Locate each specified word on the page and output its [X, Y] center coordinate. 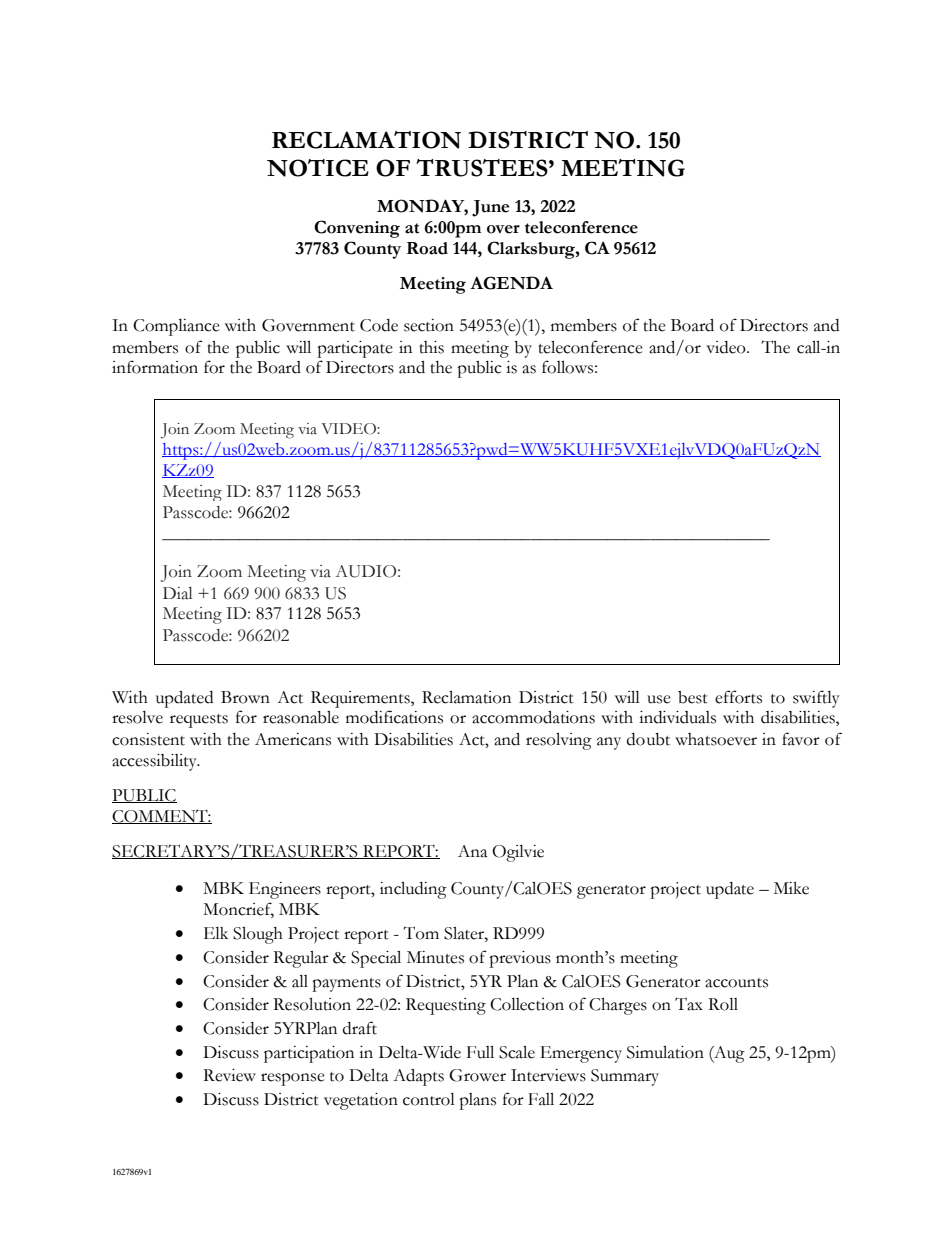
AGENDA [511, 283]
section [429, 325]
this [431, 347]
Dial [178, 593]
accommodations [533, 717]
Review [229, 1075]
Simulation [665, 1052]
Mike [791, 888]
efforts [738, 697]
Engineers [285, 890]
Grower [477, 1075]
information [155, 367]
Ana [473, 851]
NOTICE [318, 168]
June [490, 208]
